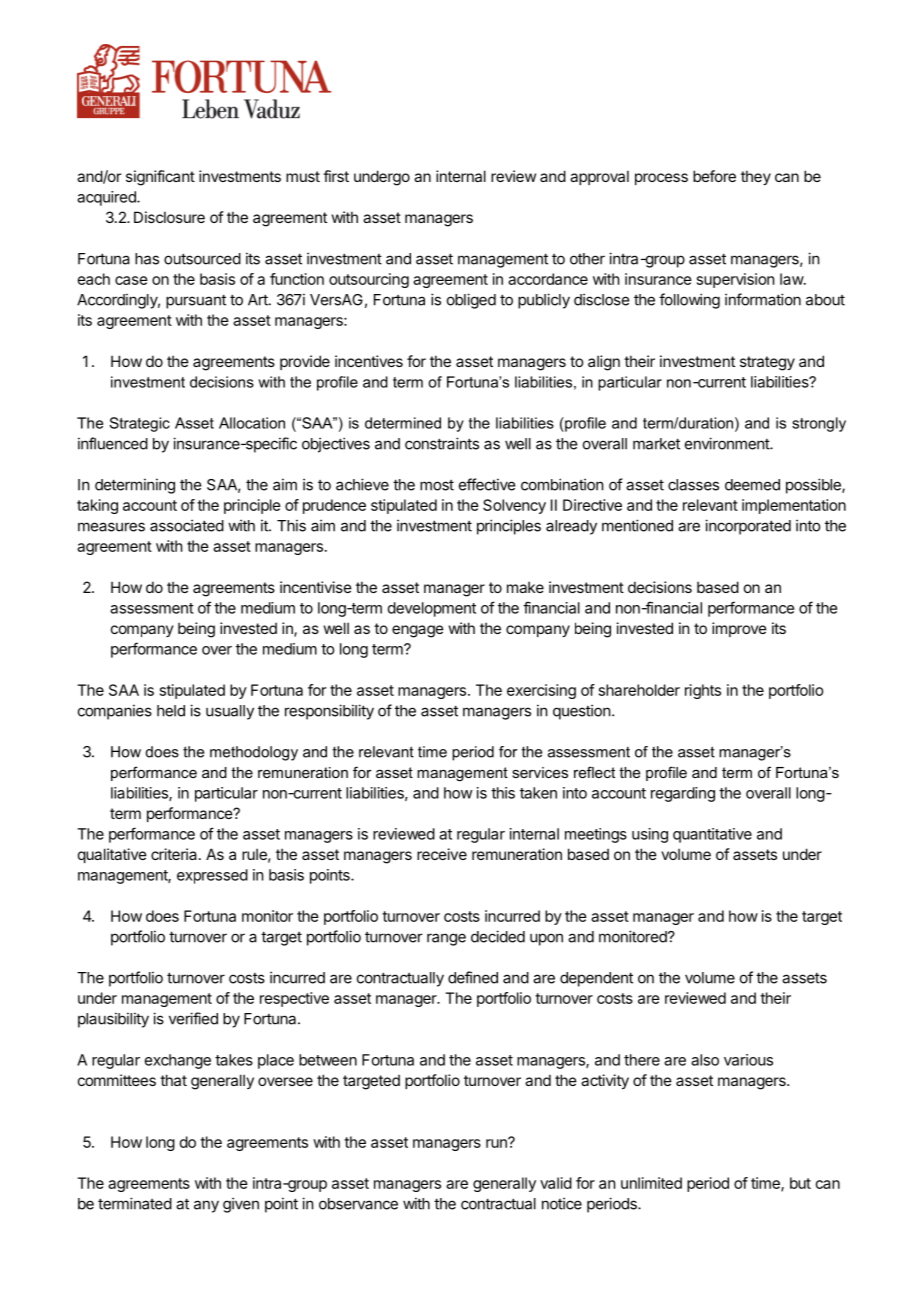 This screenshot has width=924, height=1308. What do you see at coordinates (241, 1205) in the screenshot?
I see `given` at bounding box center [241, 1205].
